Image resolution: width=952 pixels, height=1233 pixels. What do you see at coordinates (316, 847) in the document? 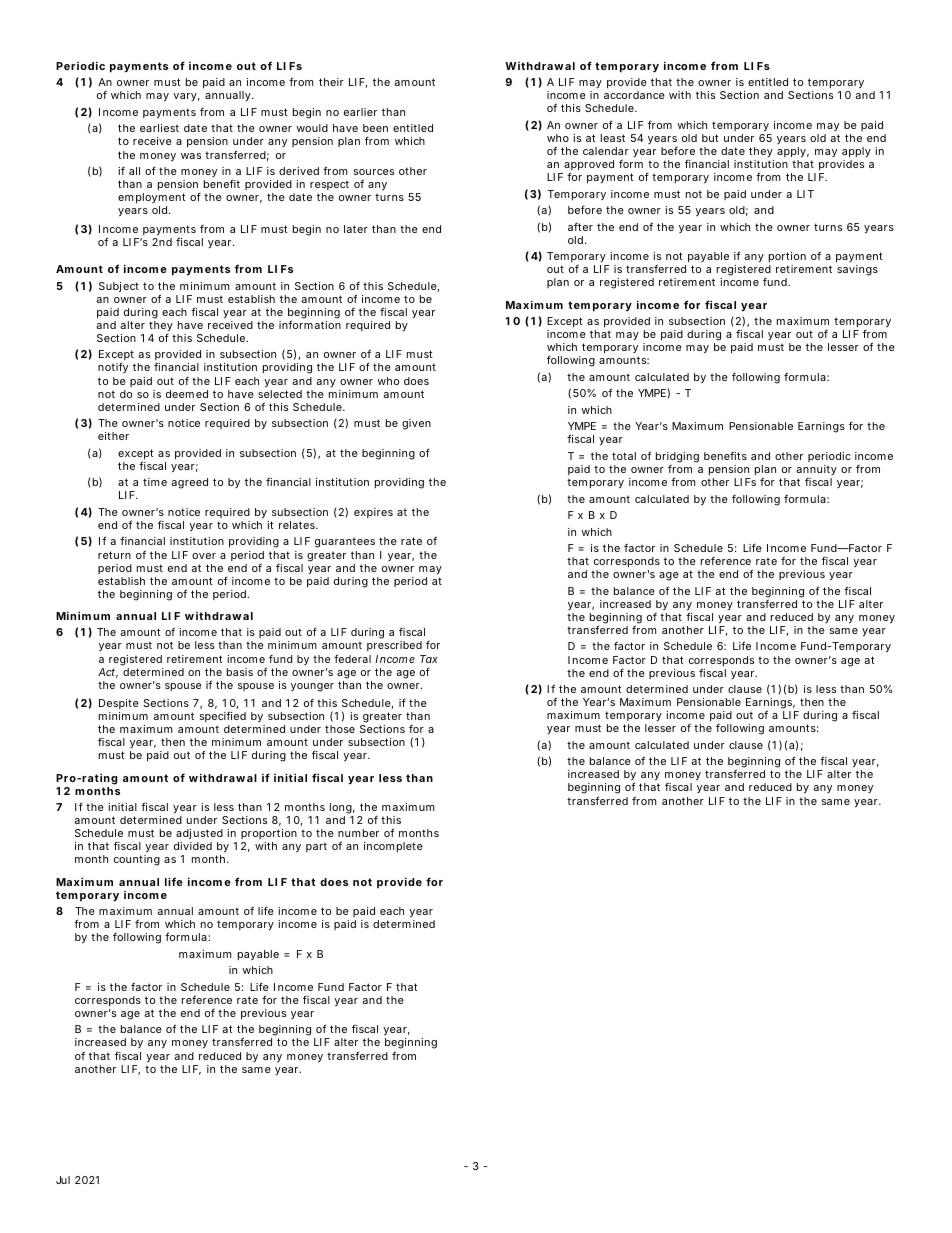
I see `part` at bounding box center [316, 847].
